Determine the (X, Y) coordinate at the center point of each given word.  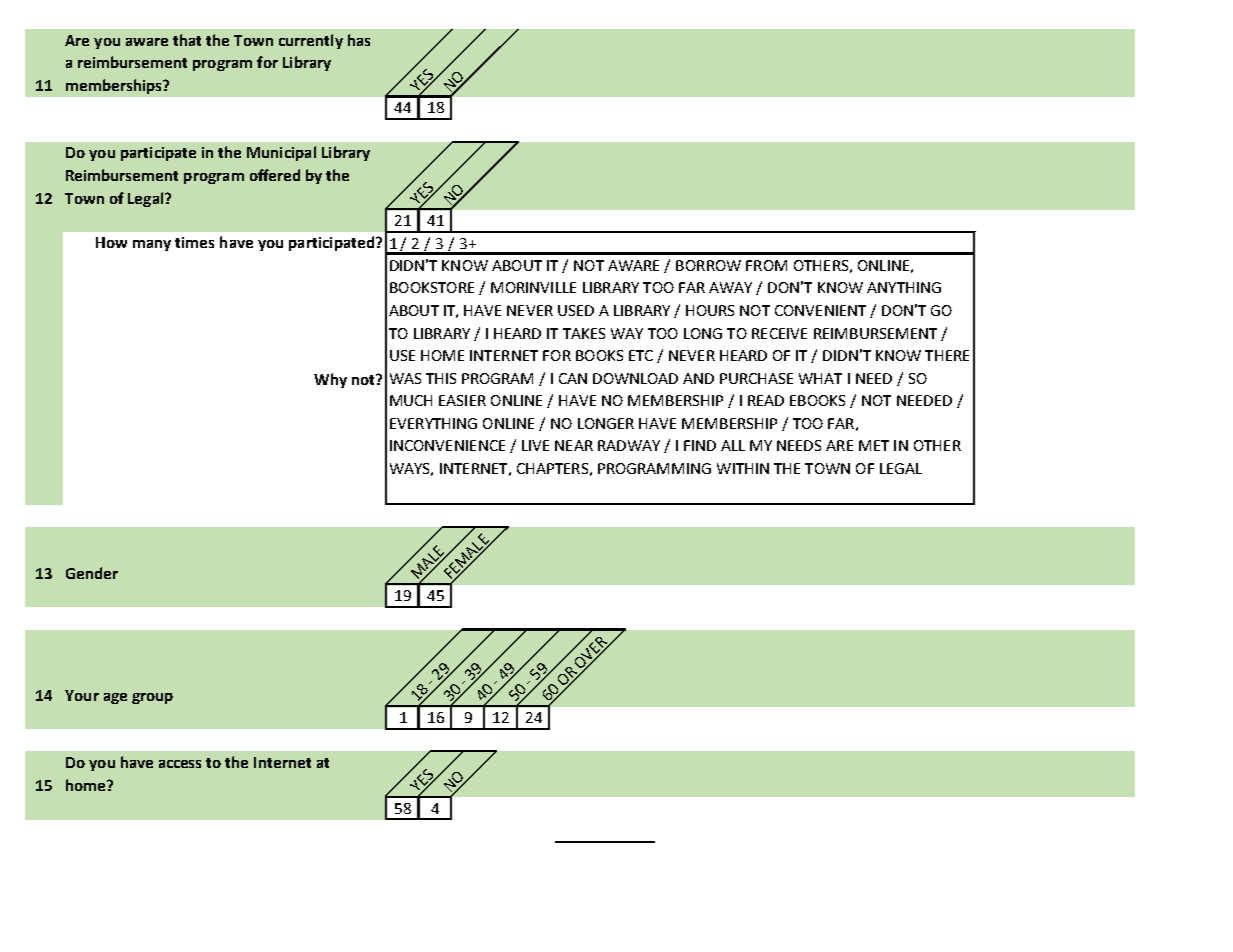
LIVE (535, 445)
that (187, 40)
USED (576, 310)
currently (311, 41)
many (152, 245)
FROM (766, 265)
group (152, 698)
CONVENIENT (820, 310)
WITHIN (743, 468)
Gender (92, 573)
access (180, 764)
